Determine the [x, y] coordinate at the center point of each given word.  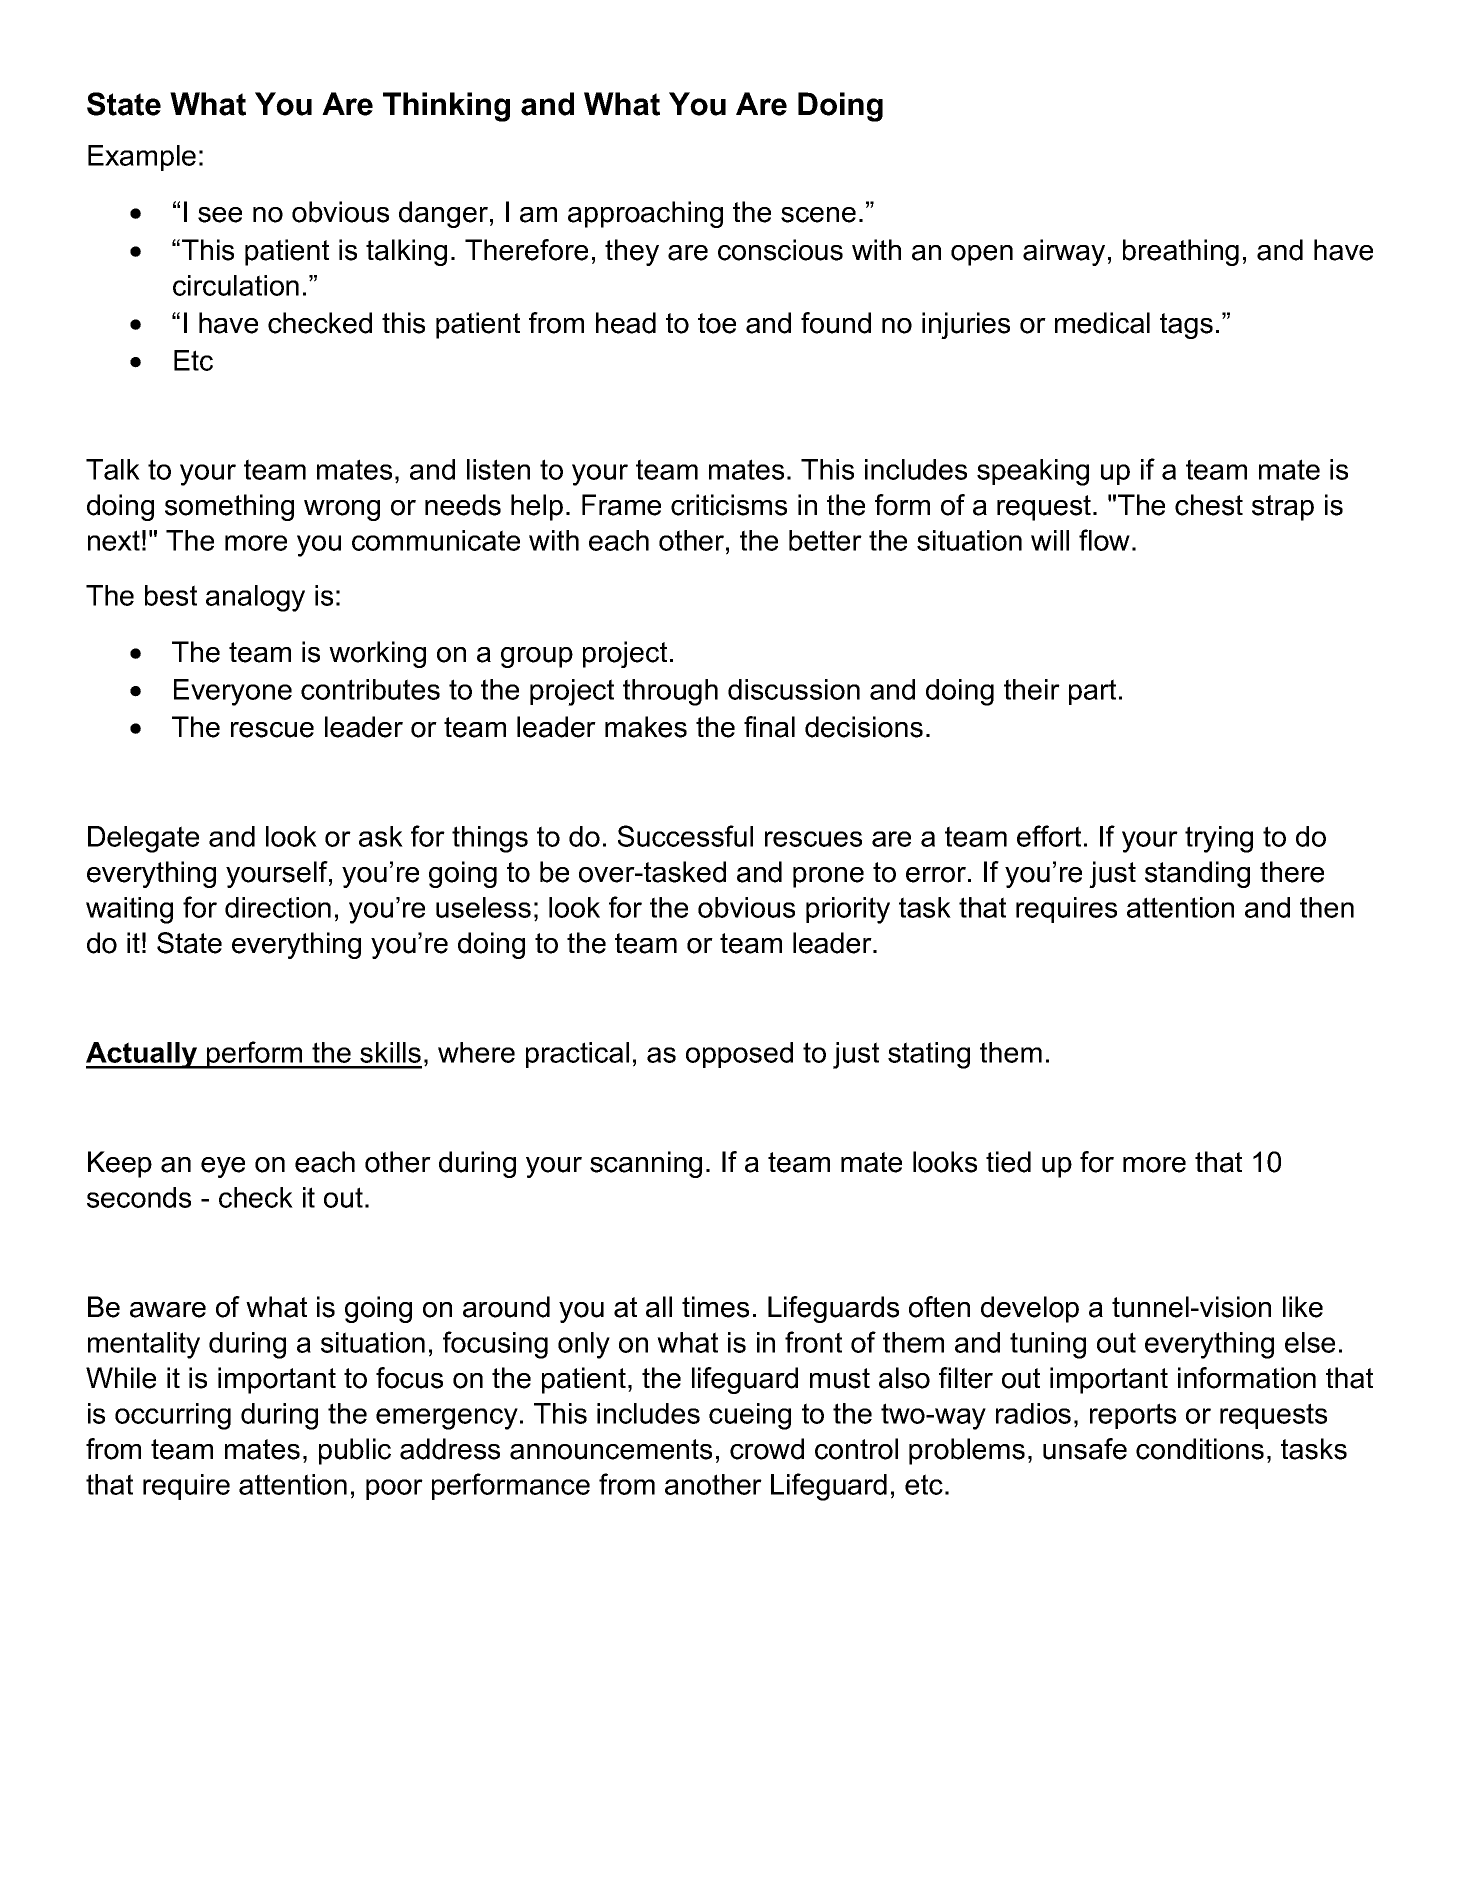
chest [1209, 505]
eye [223, 1167]
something [229, 507]
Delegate [143, 839]
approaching [645, 214]
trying [1219, 839]
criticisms [729, 505]
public [355, 1451]
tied [1008, 1162]
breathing [1181, 252]
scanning [646, 1164]
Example [142, 158]
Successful [685, 836]
